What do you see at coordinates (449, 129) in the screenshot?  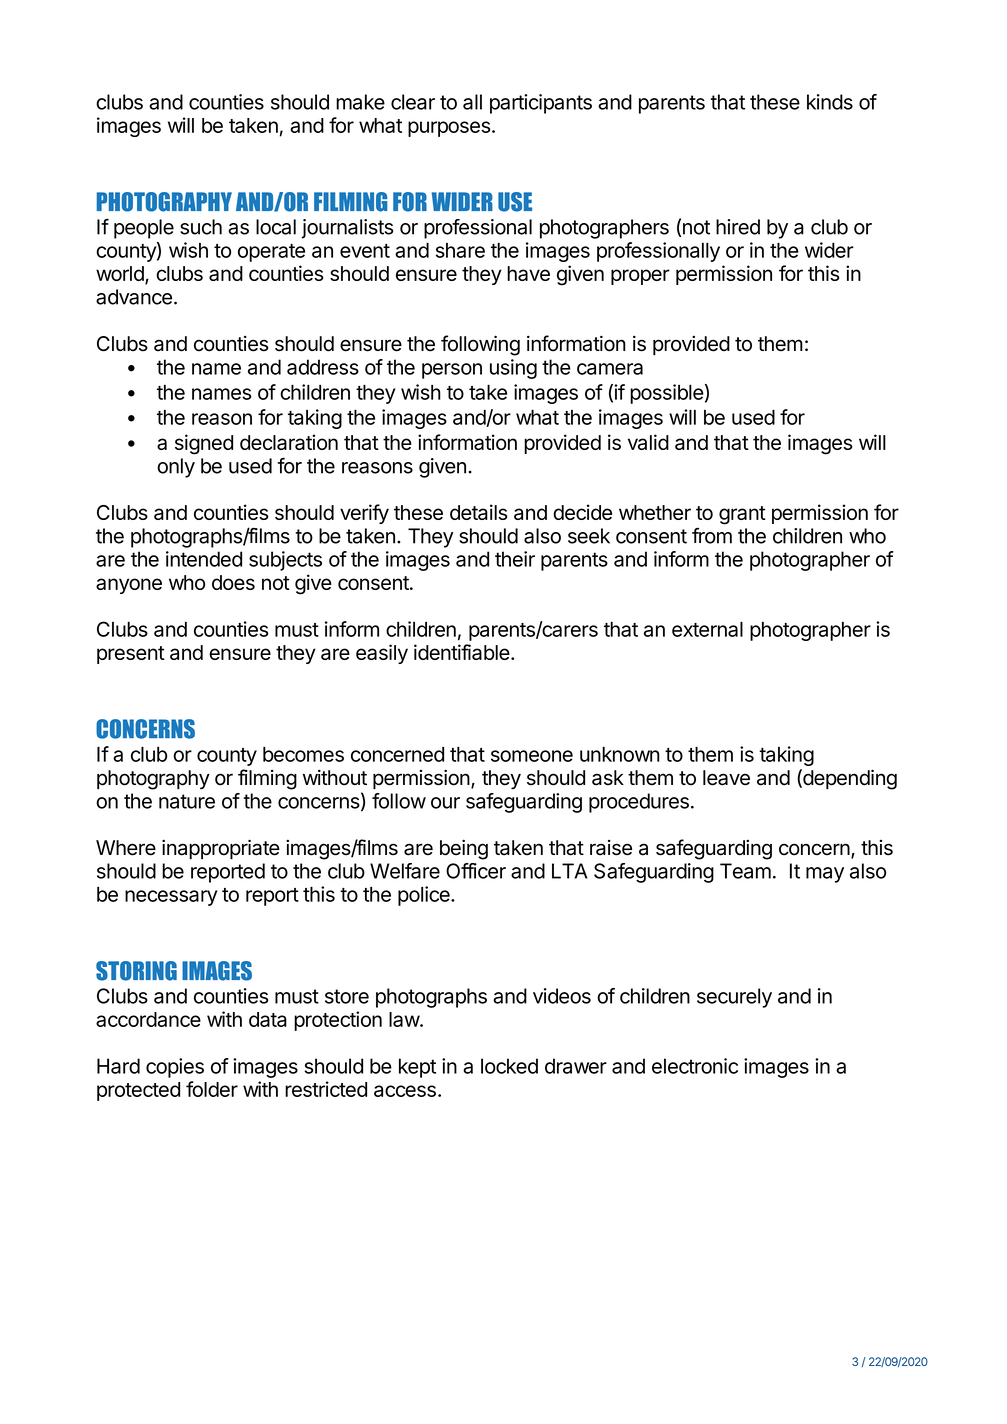 I see `purposes` at bounding box center [449, 129].
